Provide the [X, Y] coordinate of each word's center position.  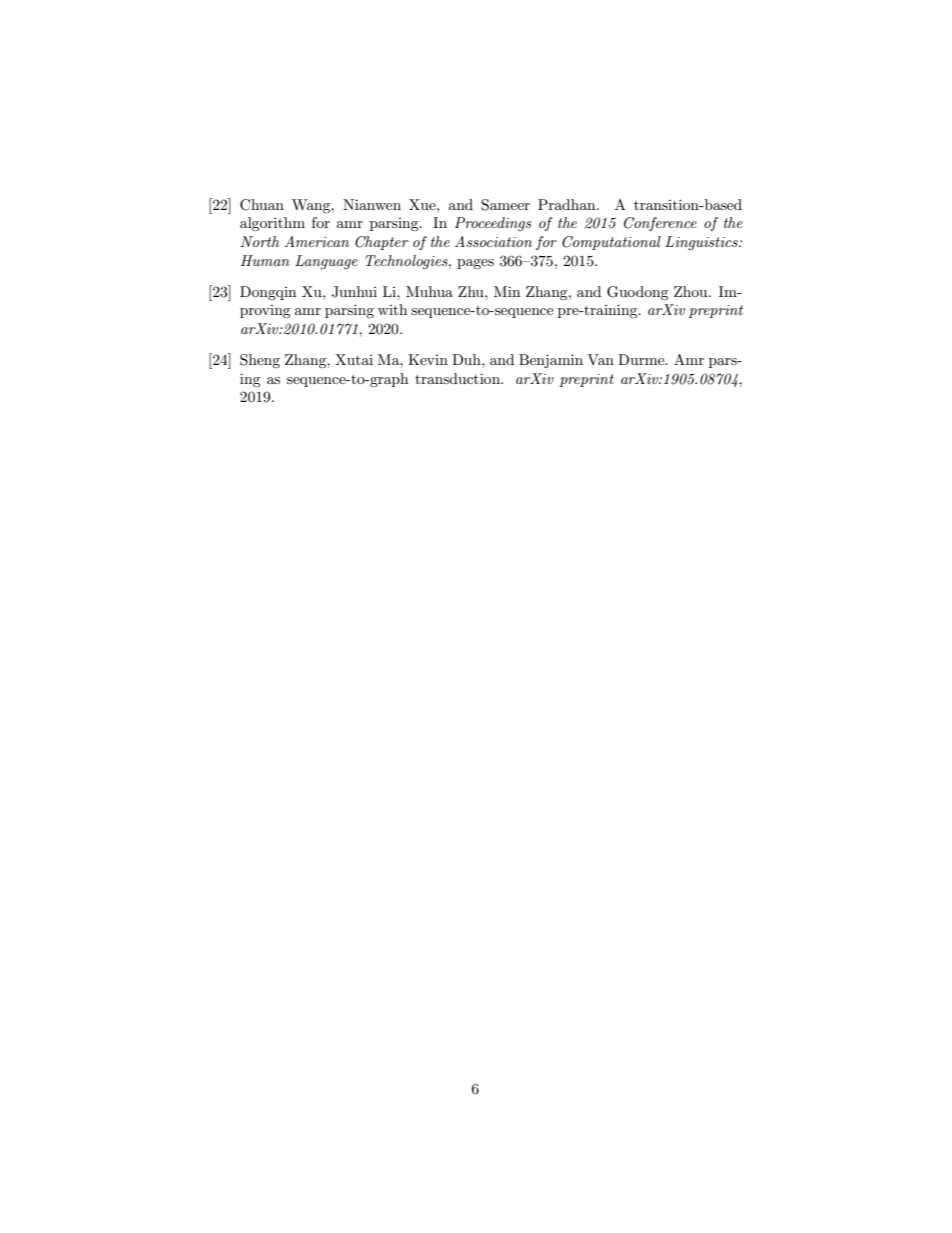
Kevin [428, 359]
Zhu [472, 291]
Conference [660, 224]
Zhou [692, 291]
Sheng [260, 361]
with [392, 309]
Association [493, 241]
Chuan [262, 205]
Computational [611, 243]
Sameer [505, 205]
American [316, 241]
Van [600, 359]
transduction [458, 378]
